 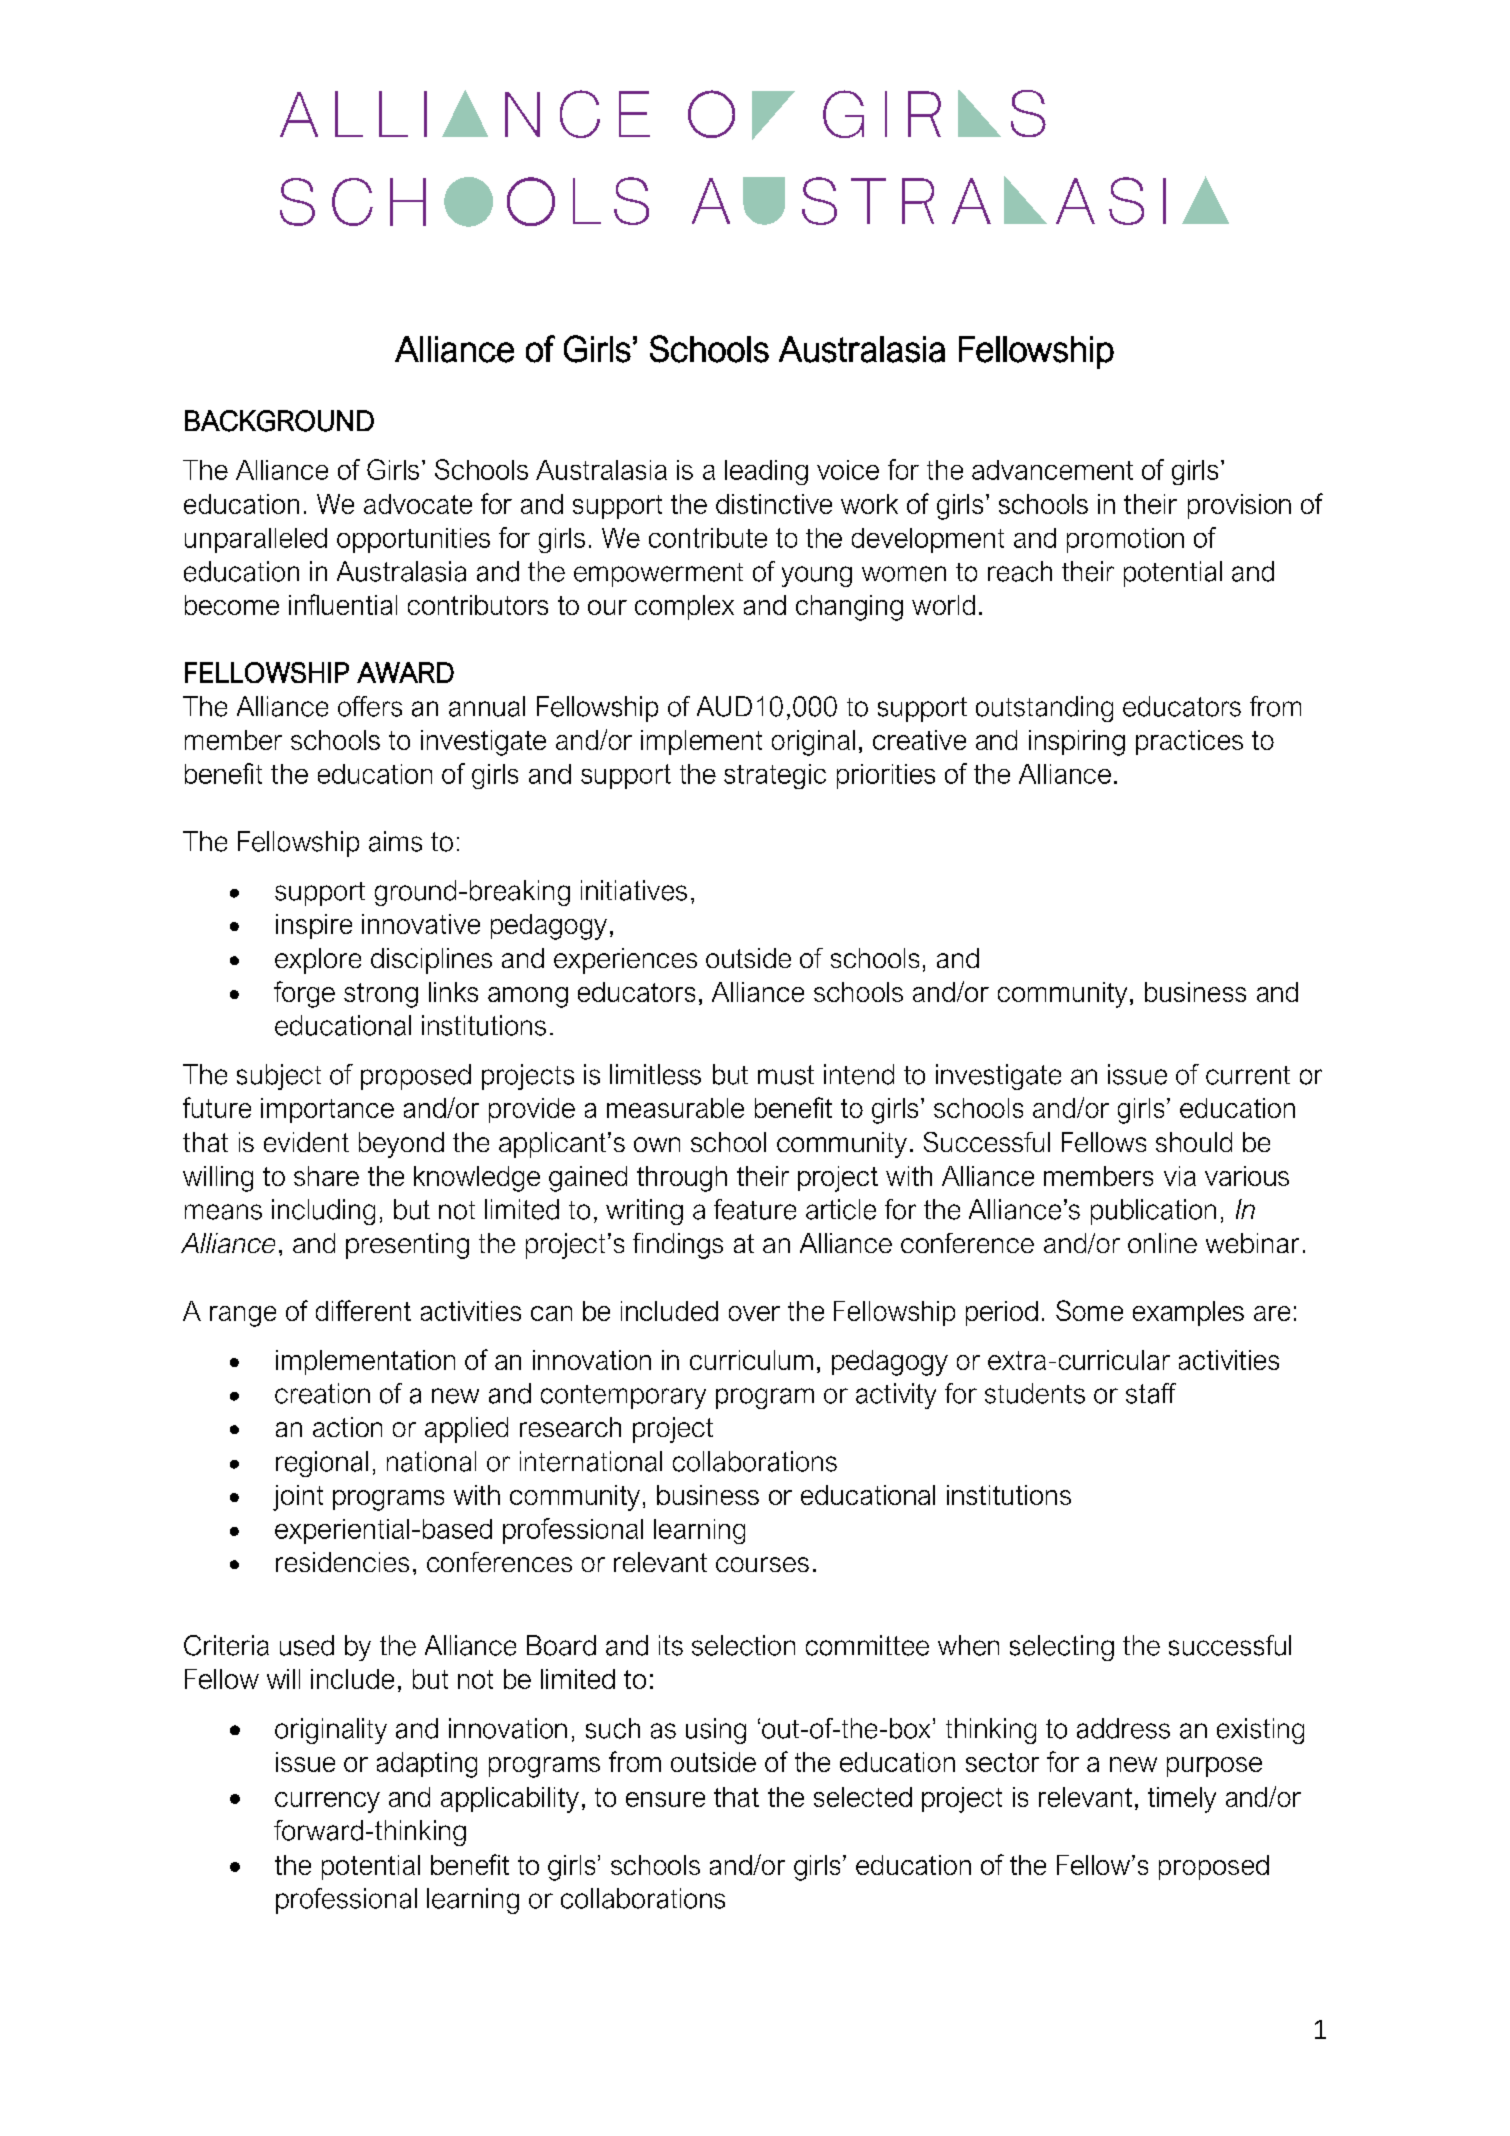 What do you see at coordinates (1194, 1142) in the screenshot?
I see `should` at bounding box center [1194, 1142].
